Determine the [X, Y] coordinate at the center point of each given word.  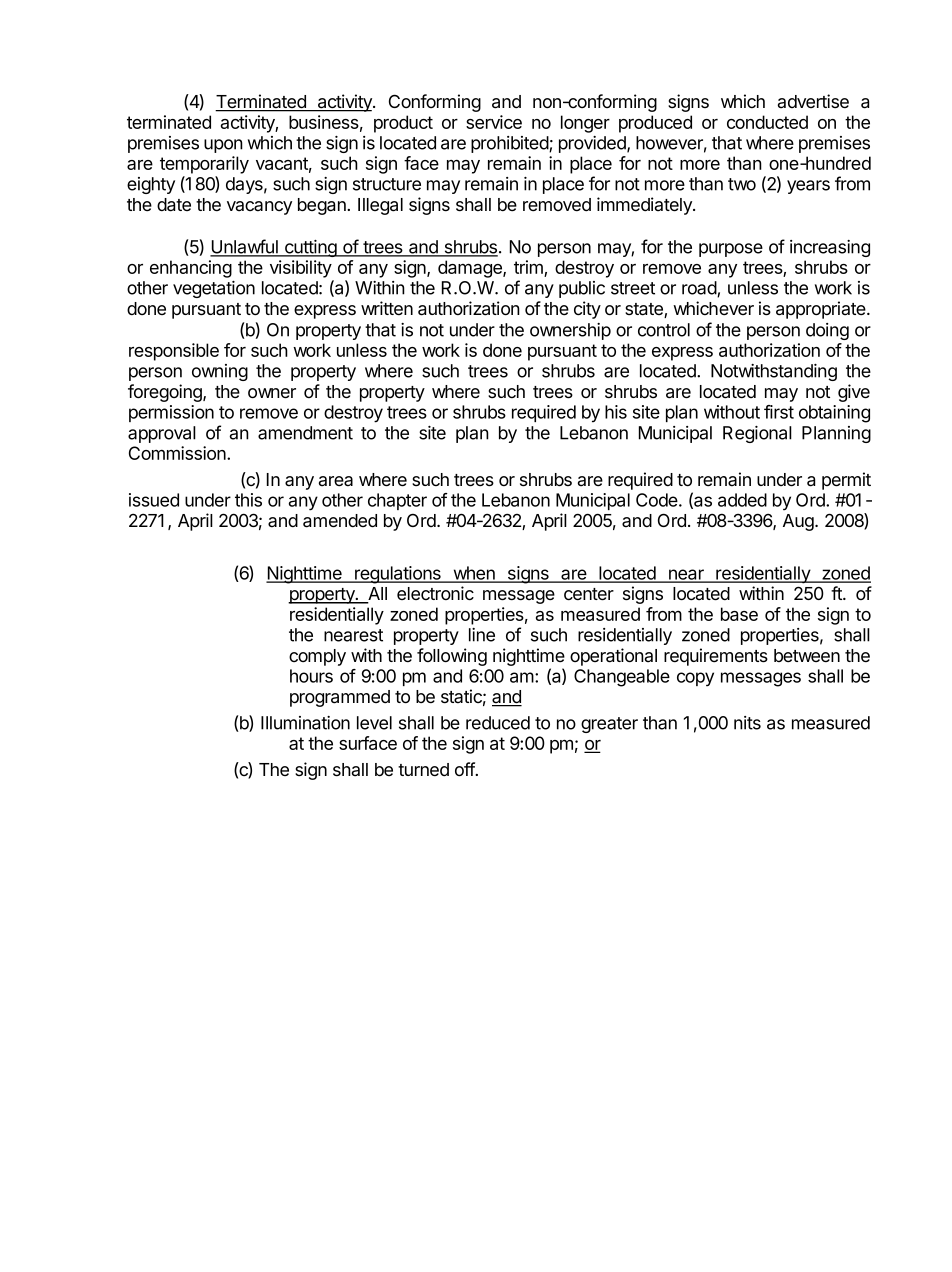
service [494, 122]
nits [747, 723]
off [465, 769]
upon [223, 146]
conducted [767, 122]
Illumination [305, 723]
